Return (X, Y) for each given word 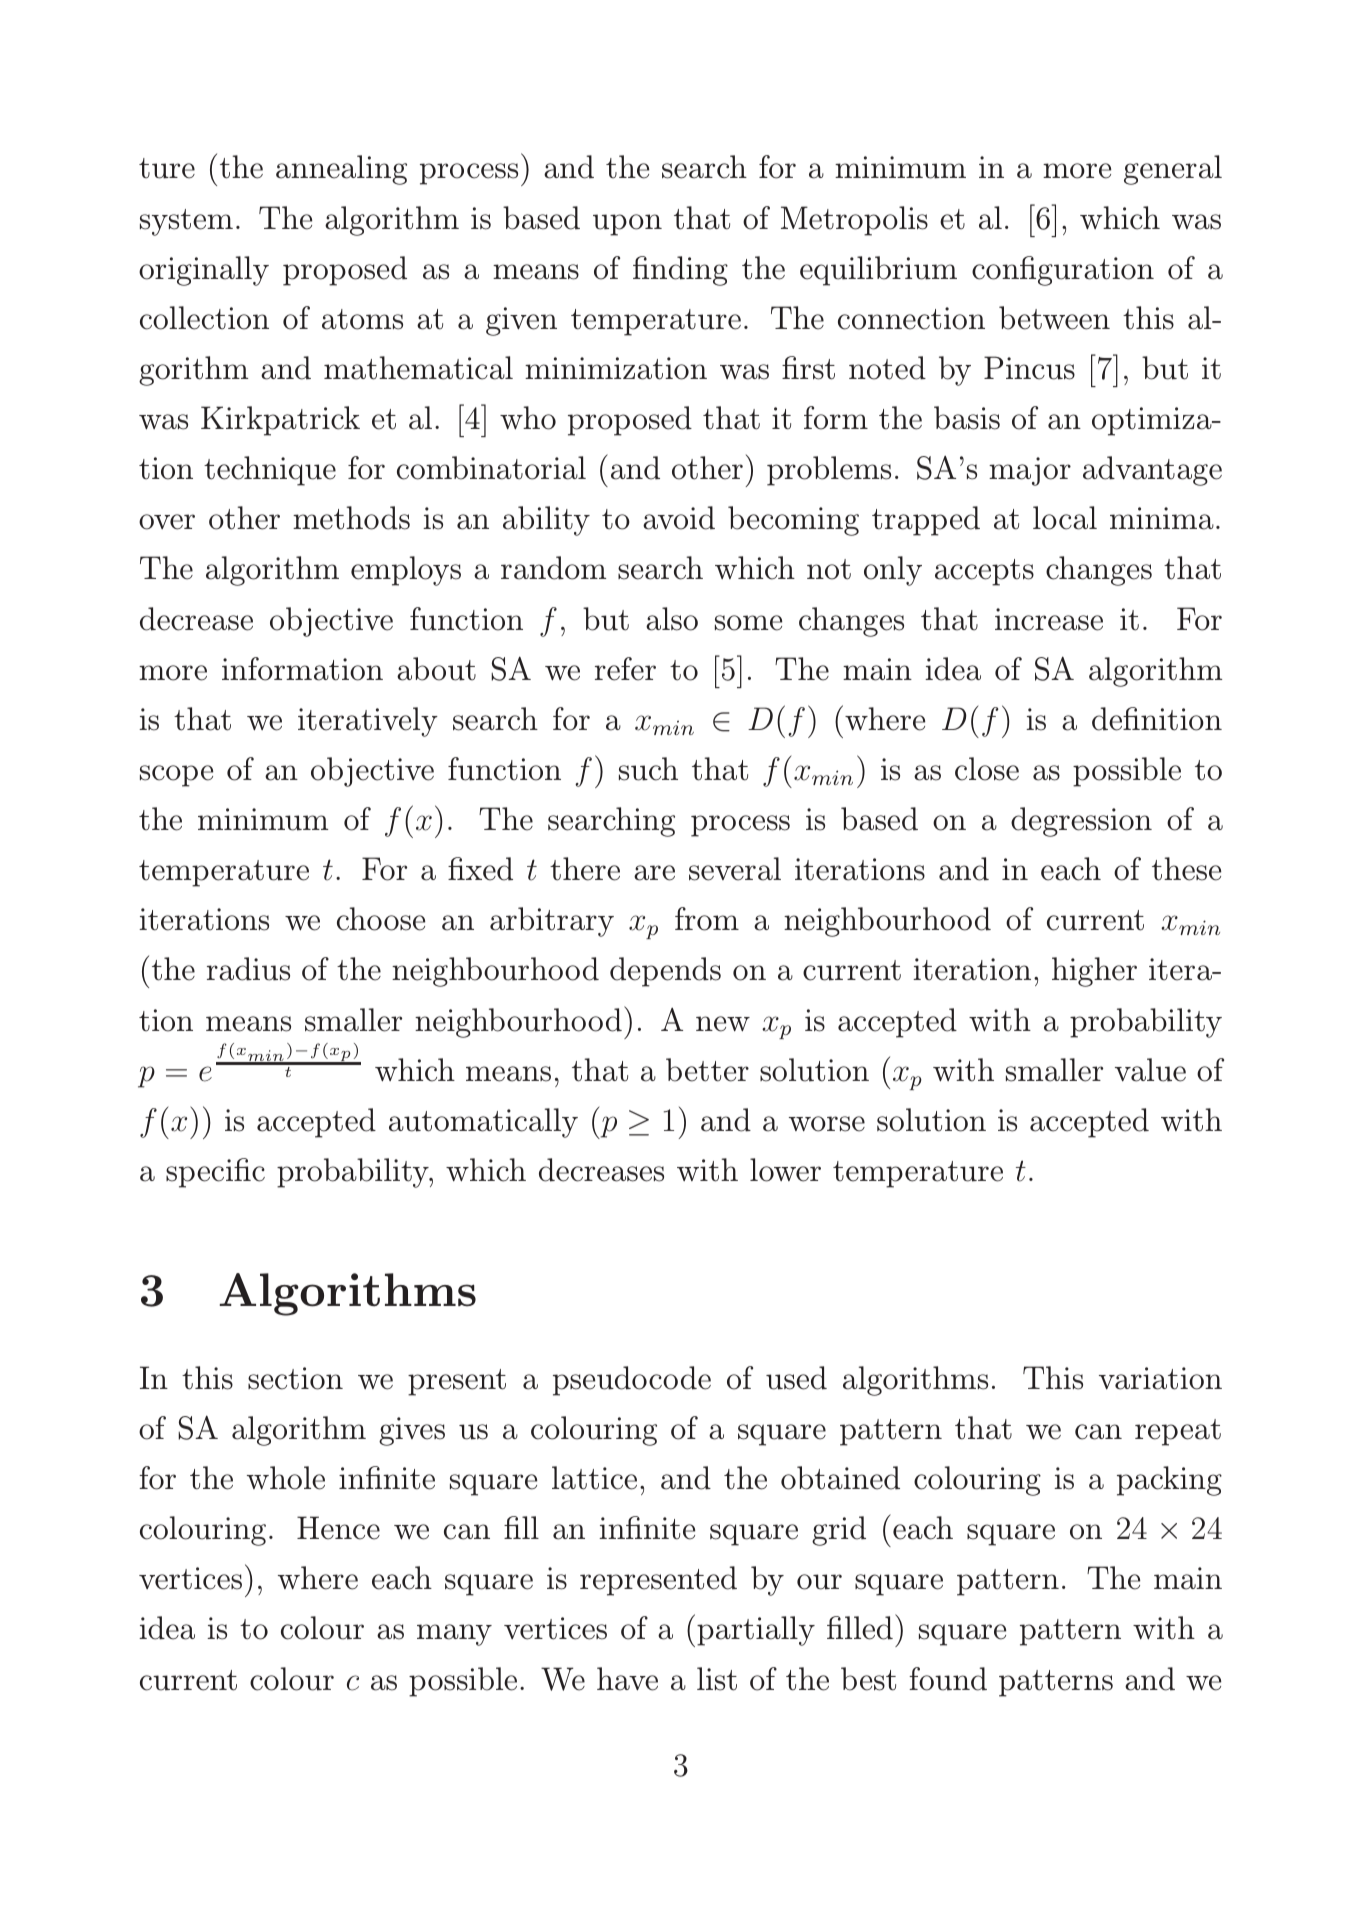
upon (627, 225)
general (1173, 170)
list (717, 1679)
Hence (338, 1528)
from (707, 919)
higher (1094, 972)
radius (248, 969)
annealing (341, 170)
